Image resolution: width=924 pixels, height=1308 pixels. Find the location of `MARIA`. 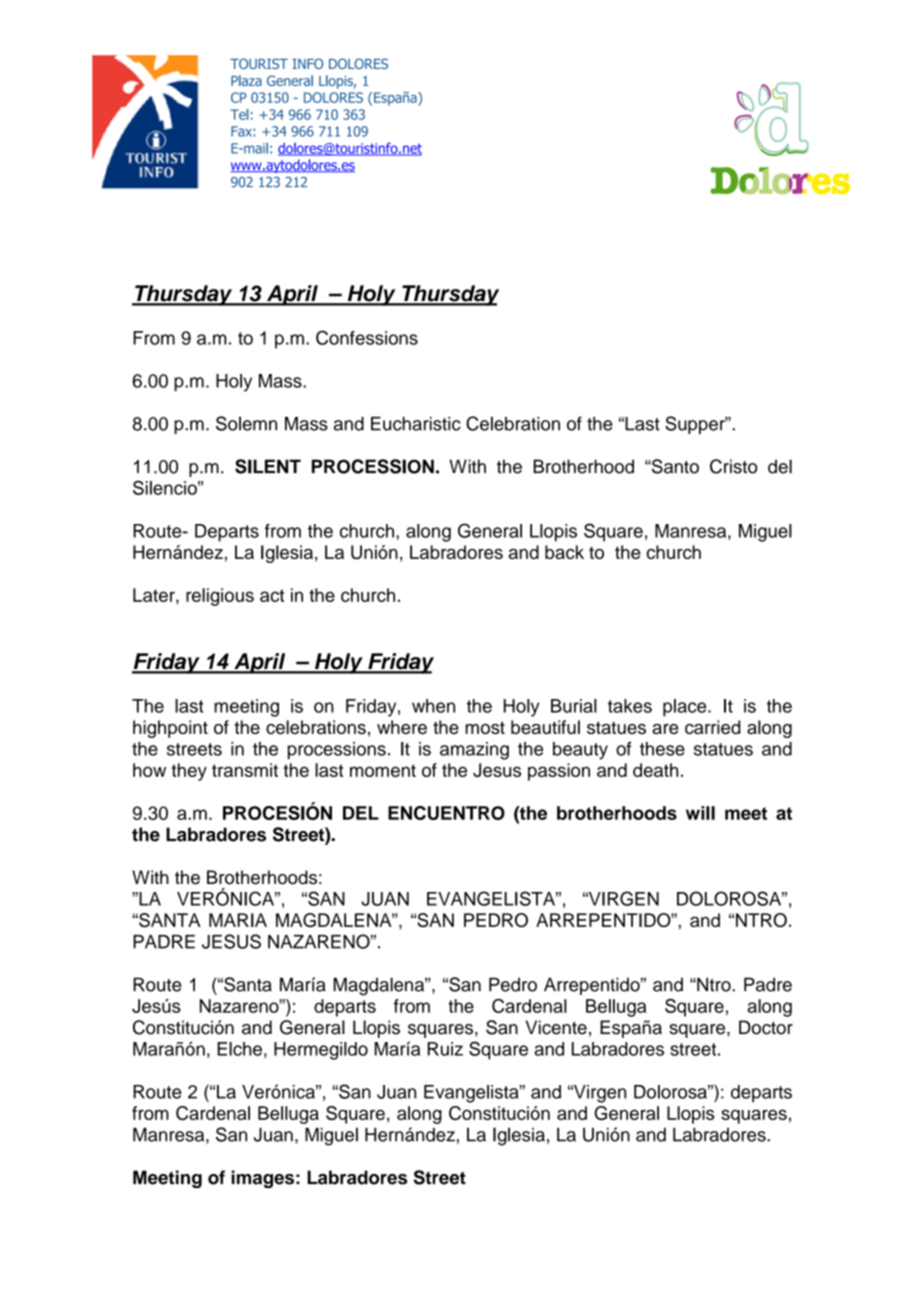

MARIA is located at coordinates (238, 920).
